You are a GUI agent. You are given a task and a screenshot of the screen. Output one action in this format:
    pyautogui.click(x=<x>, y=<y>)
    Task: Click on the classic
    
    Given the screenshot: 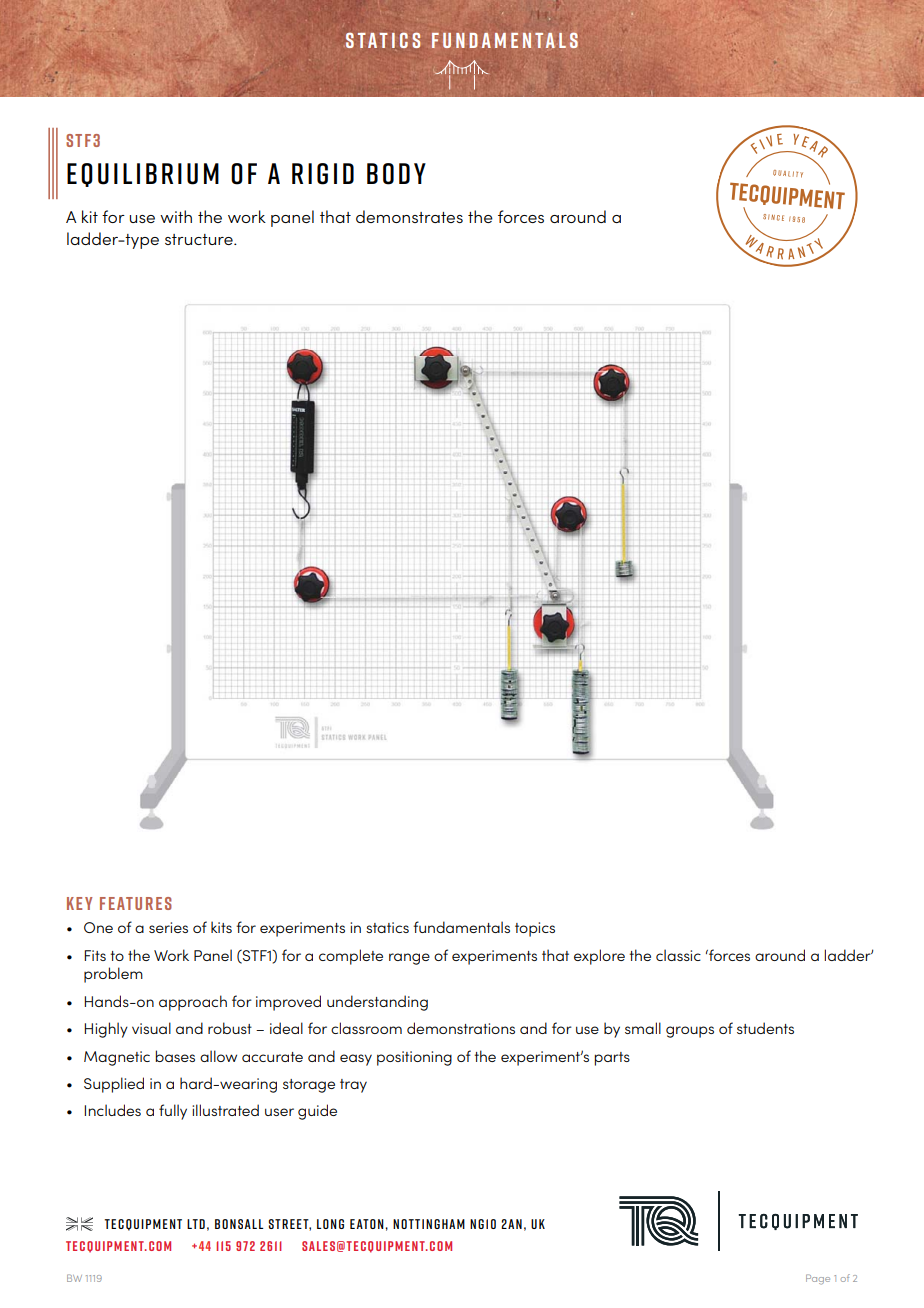 What is the action you would take?
    pyautogui.click(x=678, y=955)
